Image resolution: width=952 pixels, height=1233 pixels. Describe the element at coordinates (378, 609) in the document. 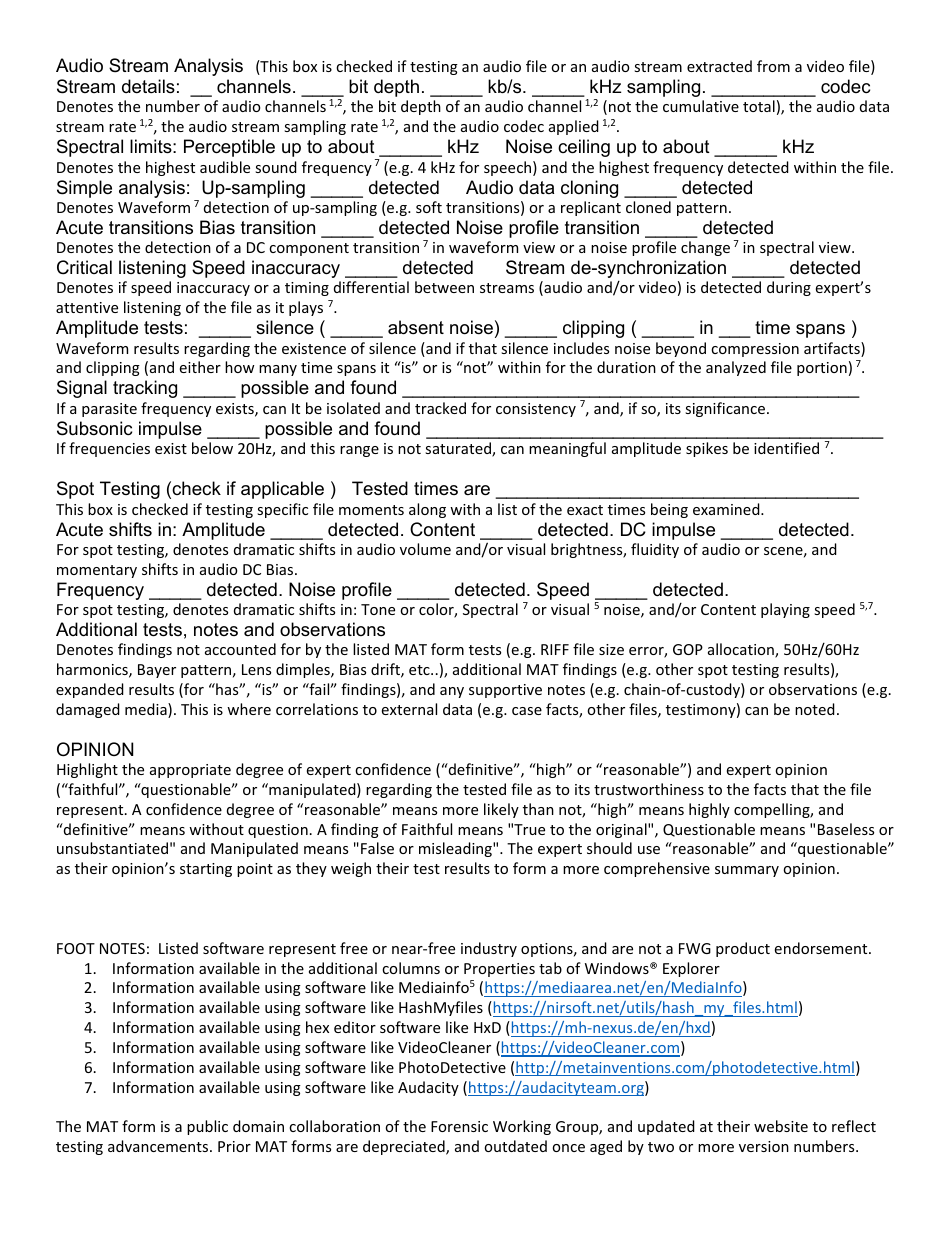

I see `Tone` at that location.
